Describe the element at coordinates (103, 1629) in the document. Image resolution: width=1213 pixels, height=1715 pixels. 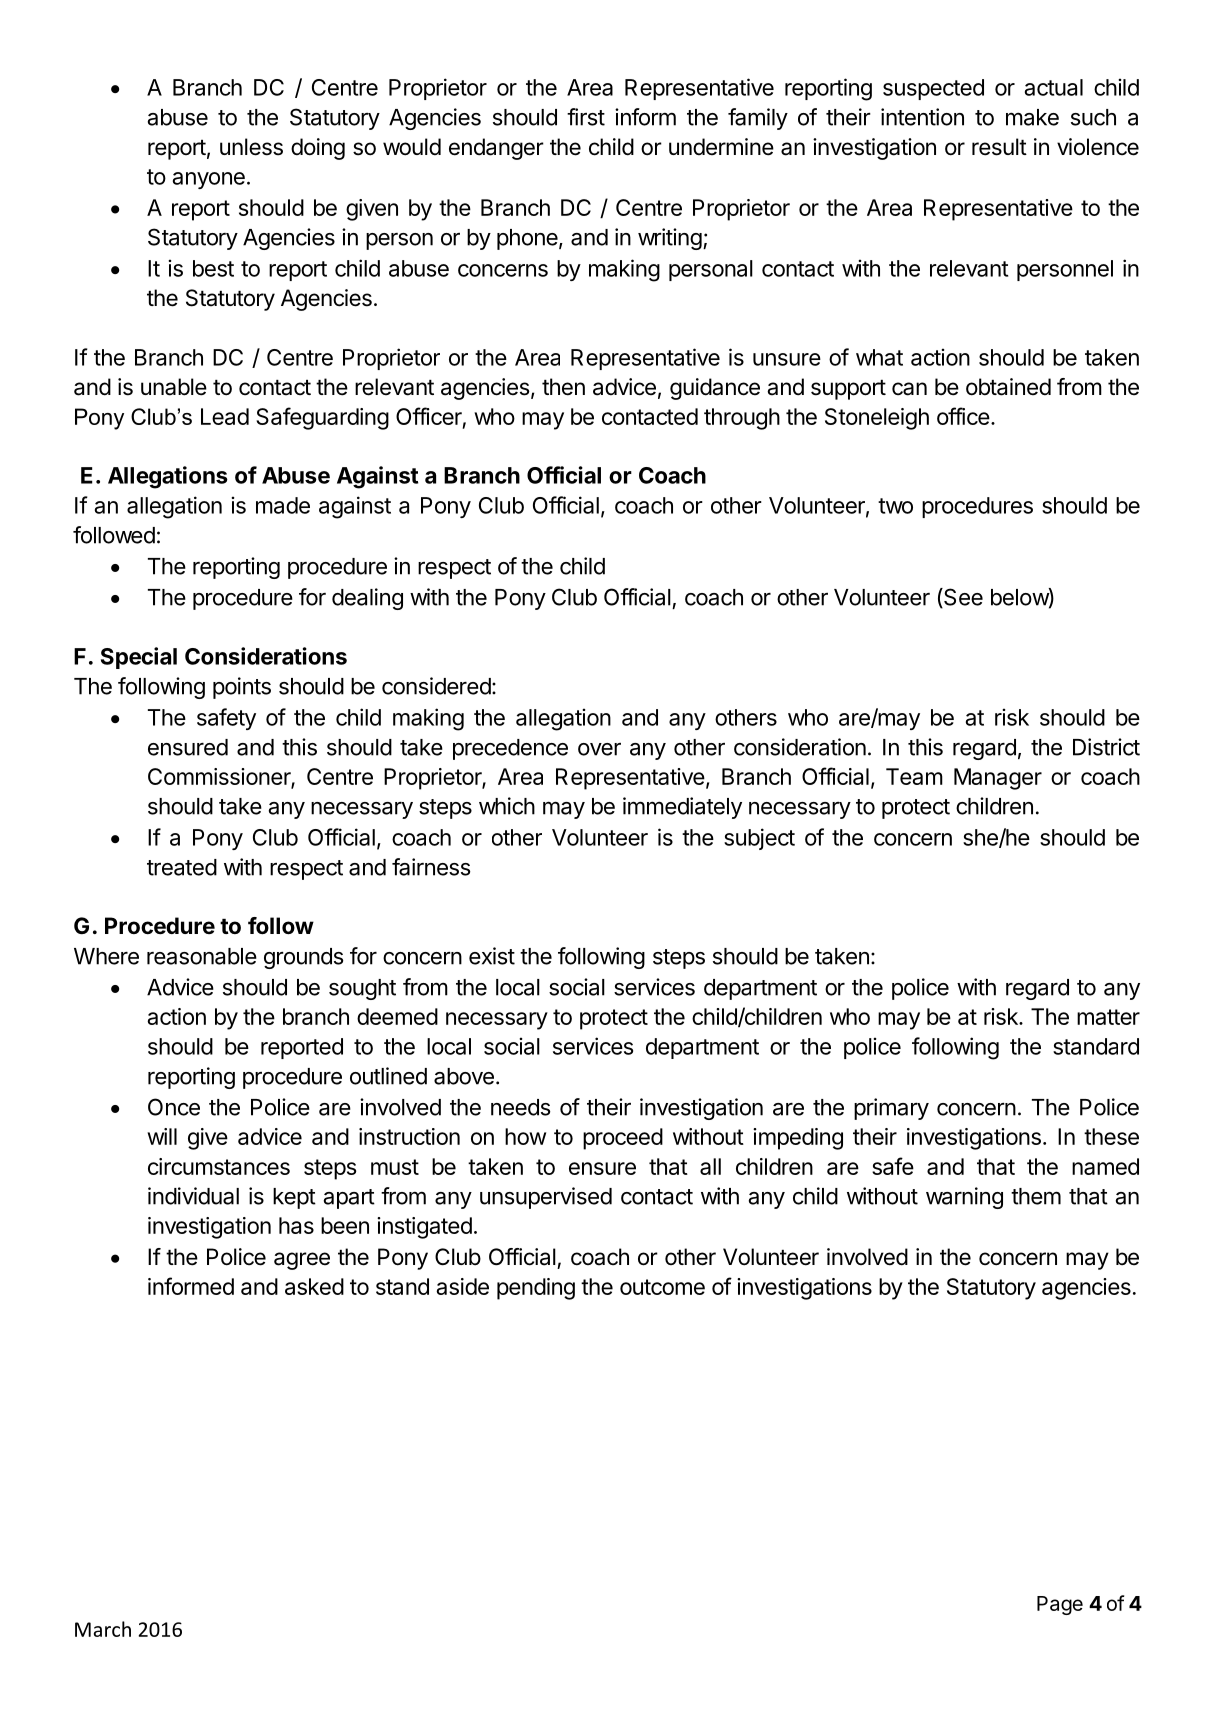
I see `March` at that location.
